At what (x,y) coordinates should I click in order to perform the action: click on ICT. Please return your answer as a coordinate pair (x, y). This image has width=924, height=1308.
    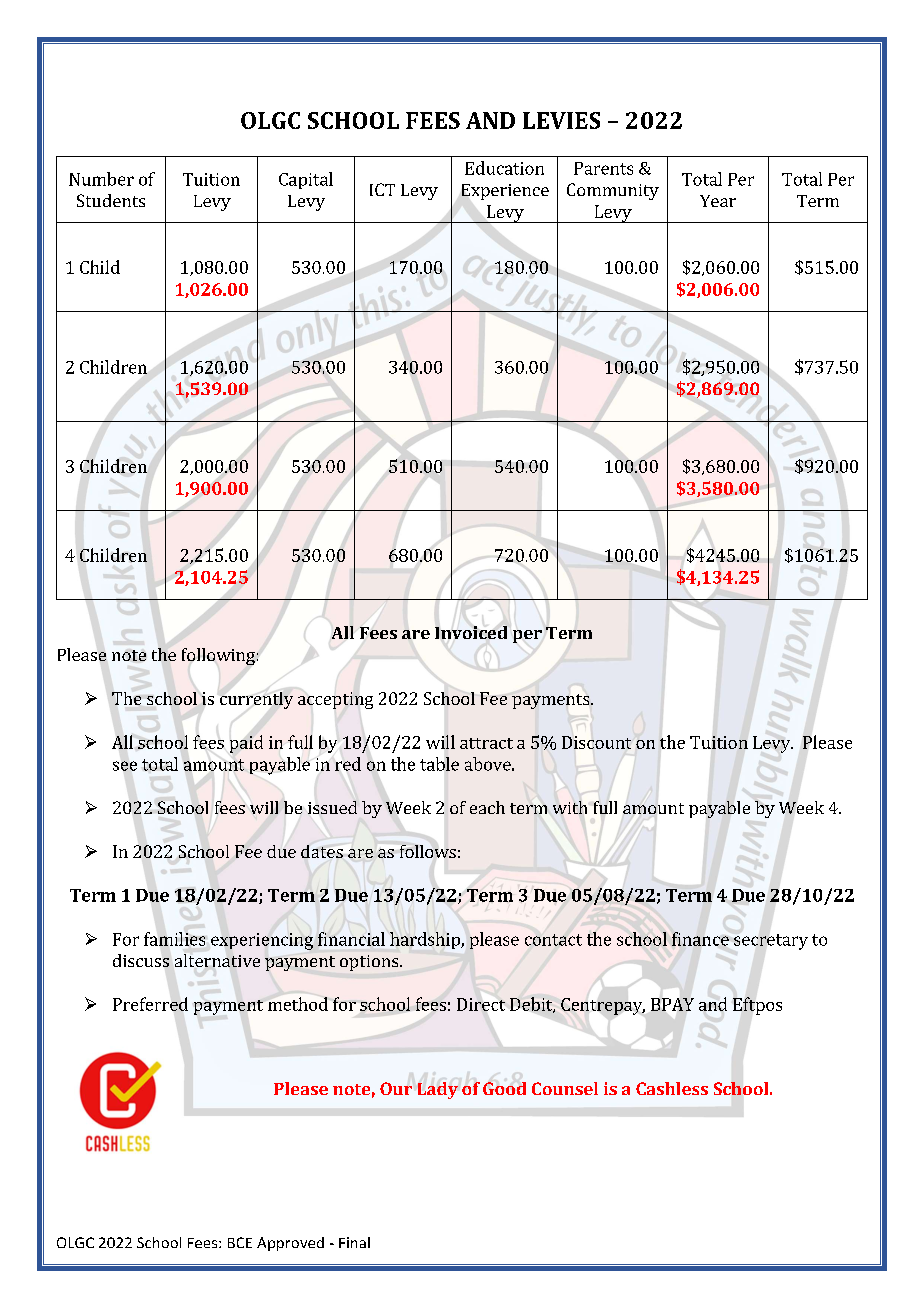
    Looking at the image, I should click on (382, 189).
